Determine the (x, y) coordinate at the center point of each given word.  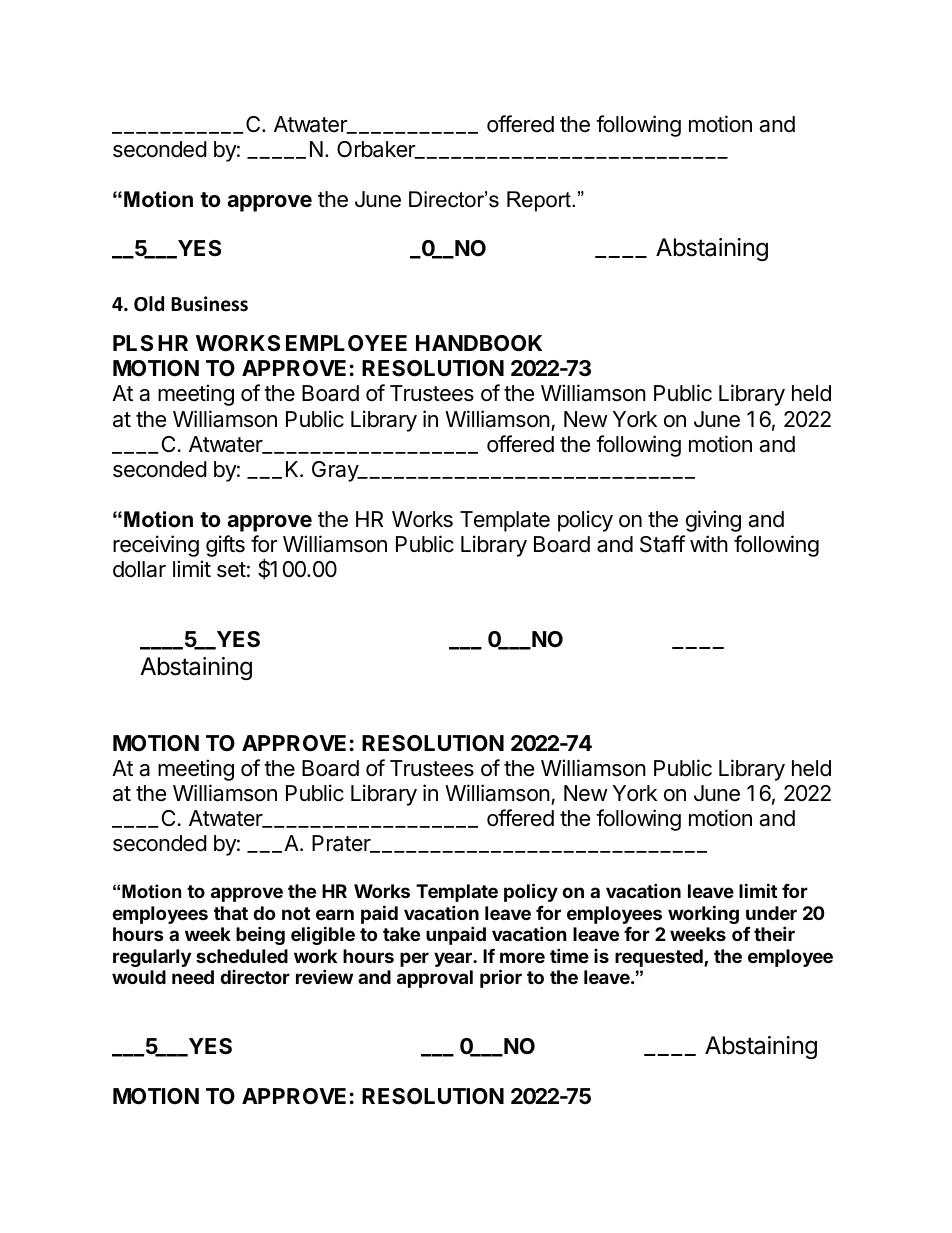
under (771, 913)
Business (209, 304)
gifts (225, 546)
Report (540, 201)
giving (713, 521)
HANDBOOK (479, 343)
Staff (662, 544)
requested (660, 958)
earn (335, 914)
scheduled (242, 956)
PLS (133, 343)
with (709, 543)
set (231, 570)
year (454, 959)
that (231, 913)
